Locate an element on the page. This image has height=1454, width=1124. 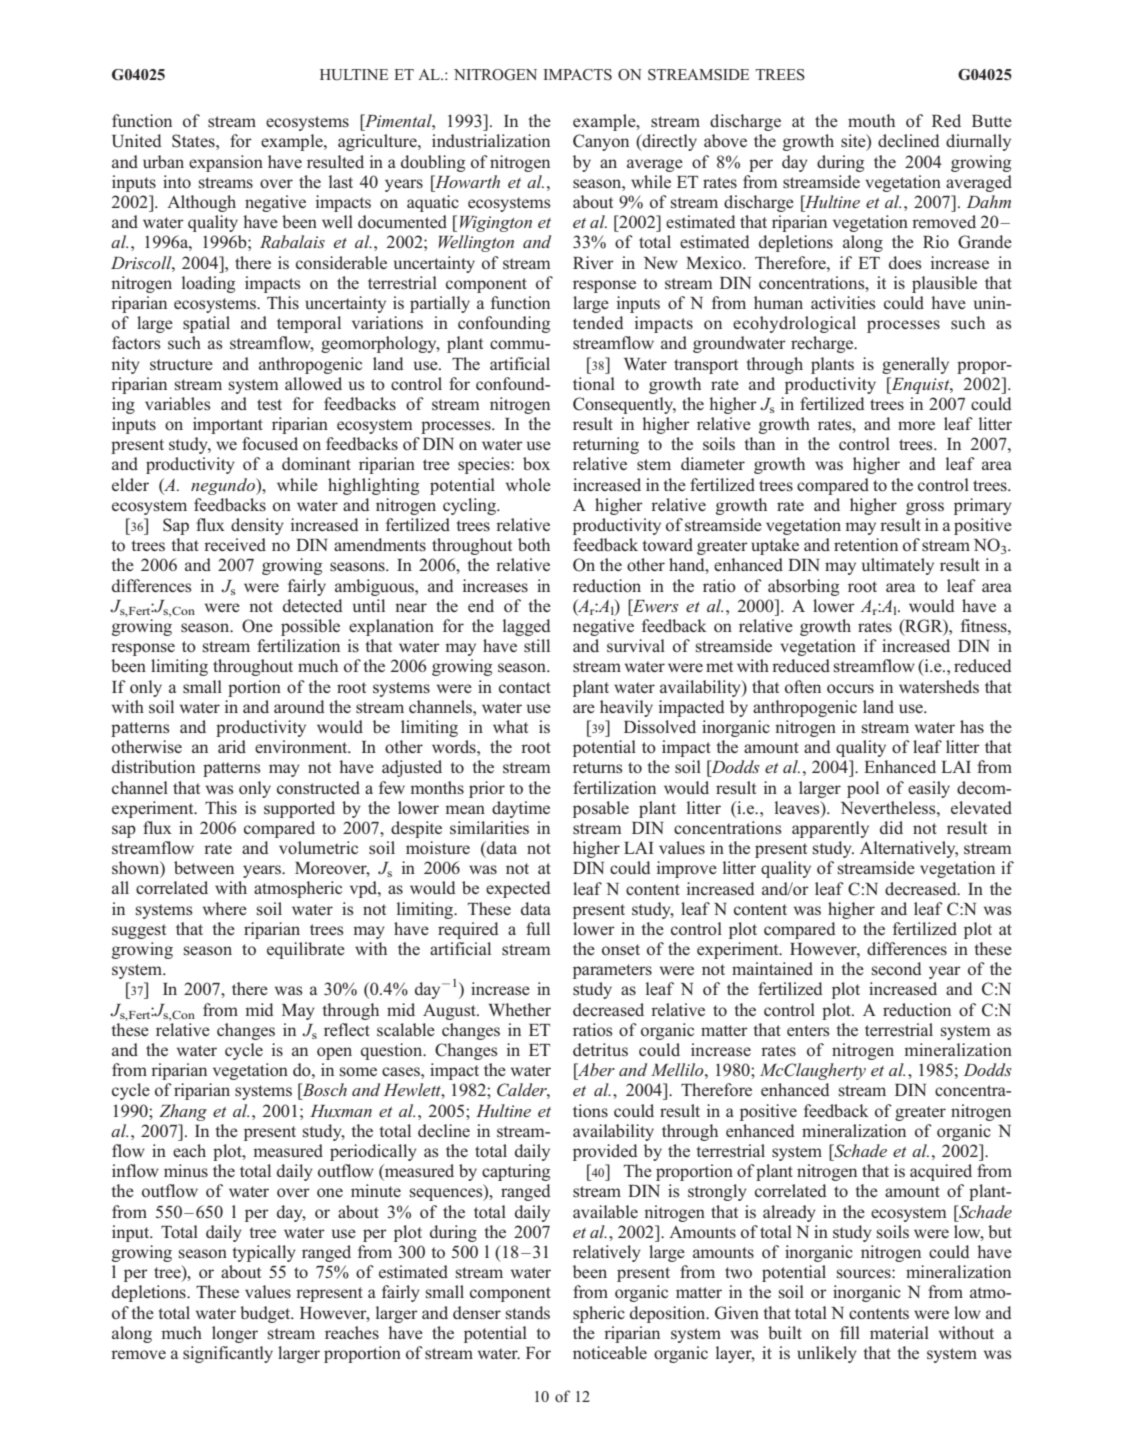
stands is located at coordinates (528, 1313).
